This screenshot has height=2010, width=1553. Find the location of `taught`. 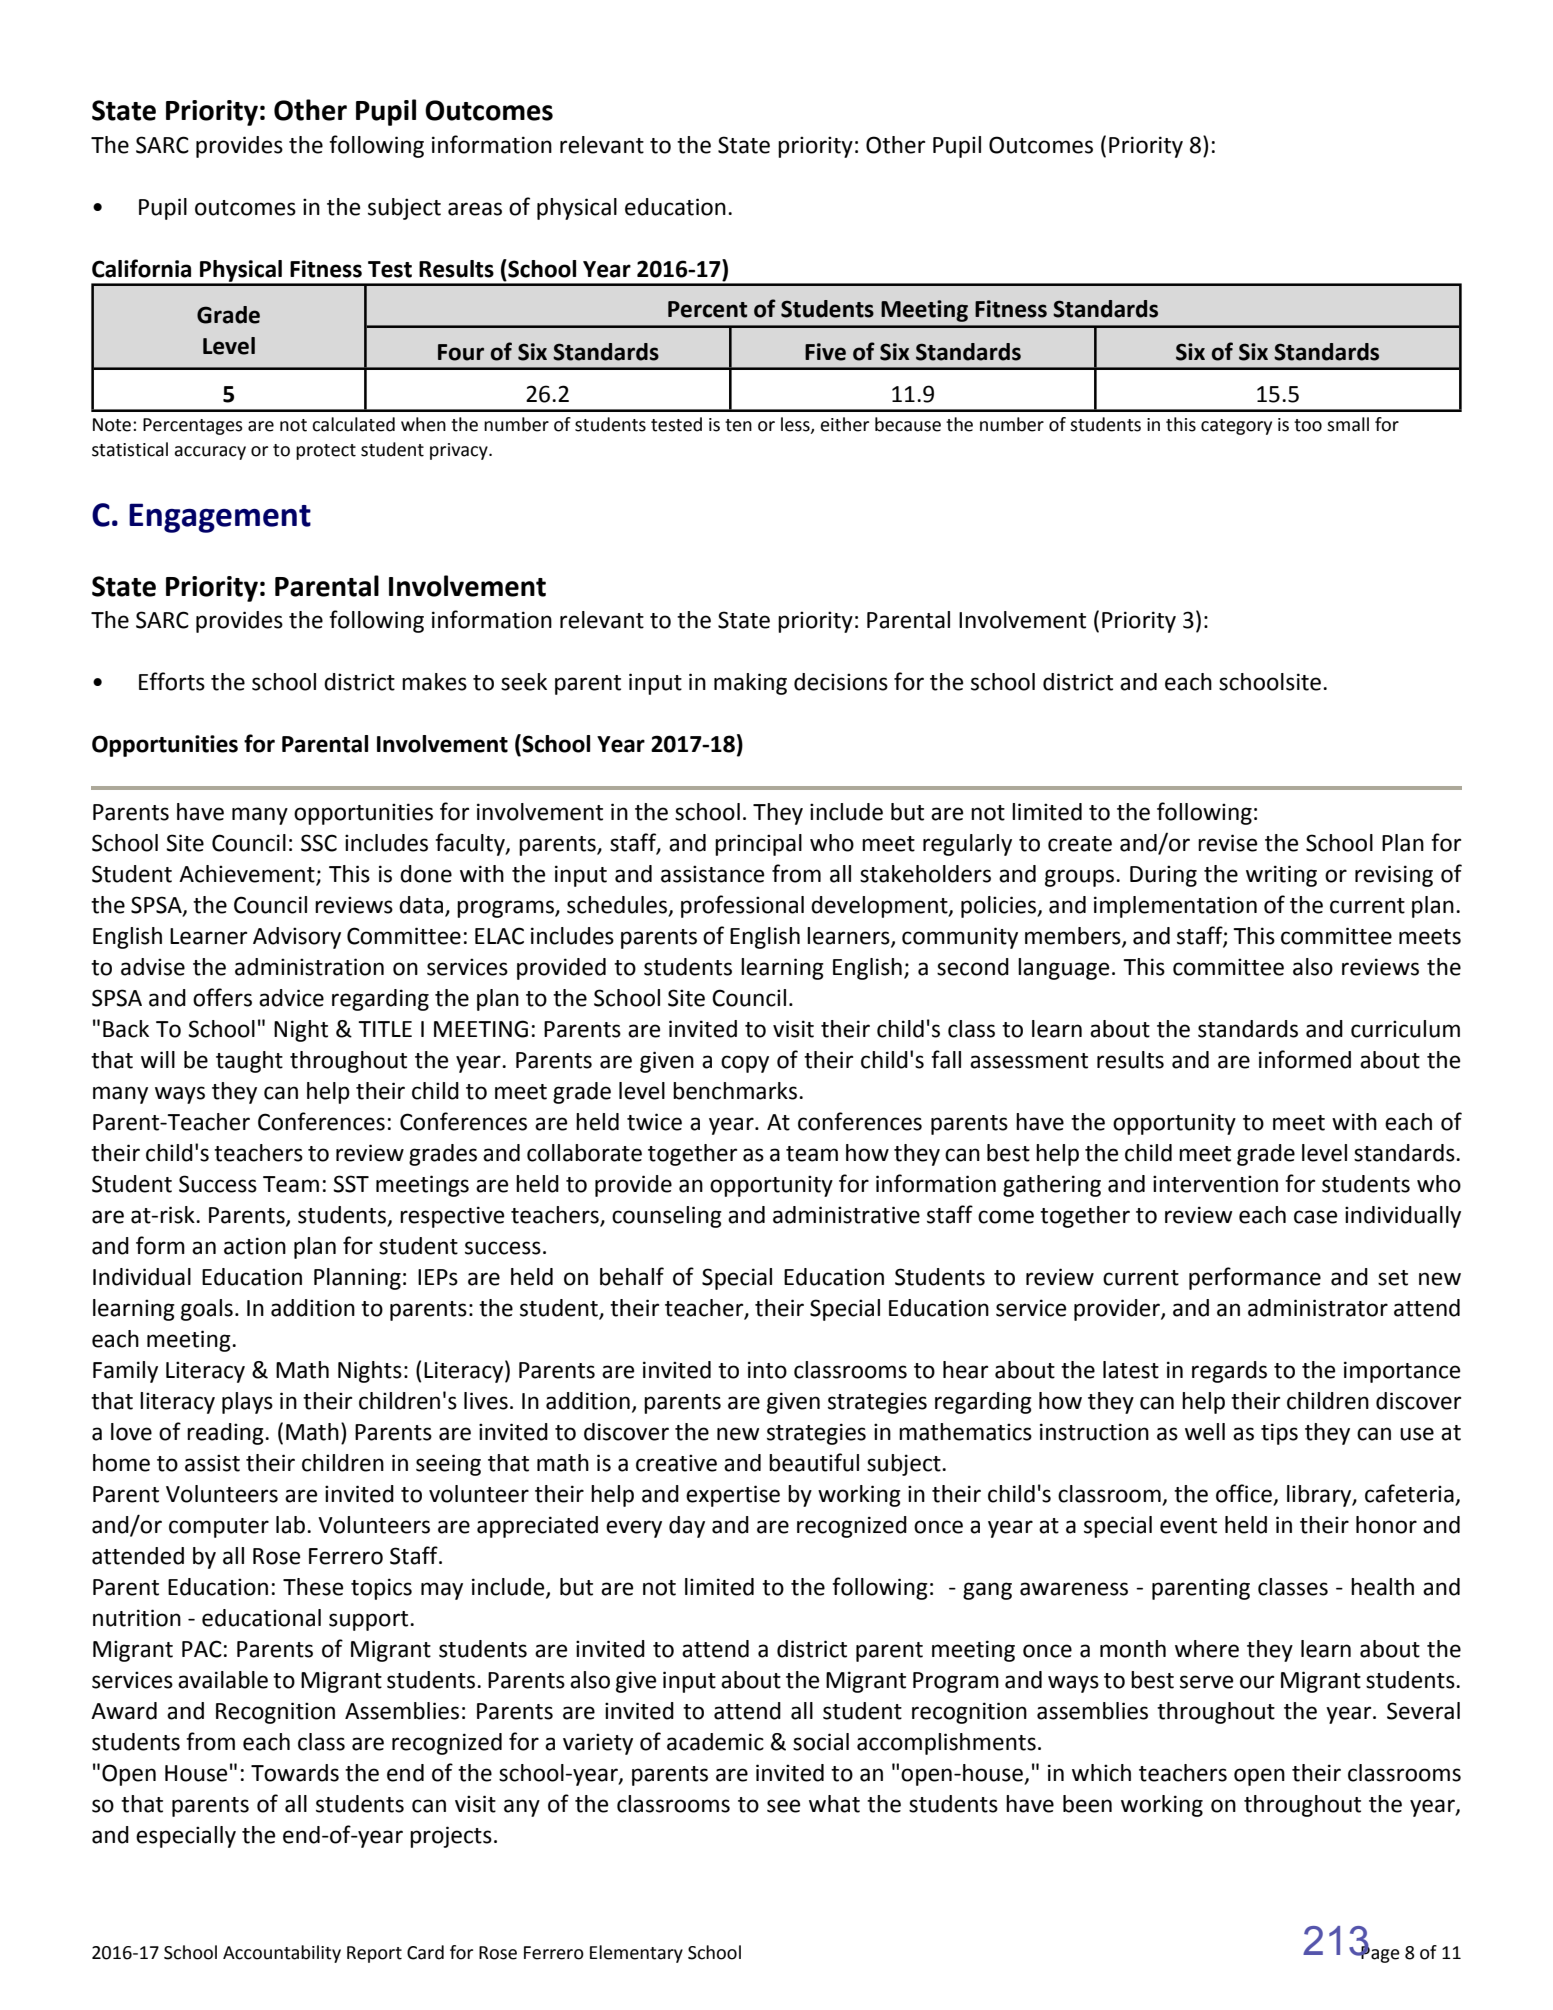

taught is located at coordinates (249, 1062).
